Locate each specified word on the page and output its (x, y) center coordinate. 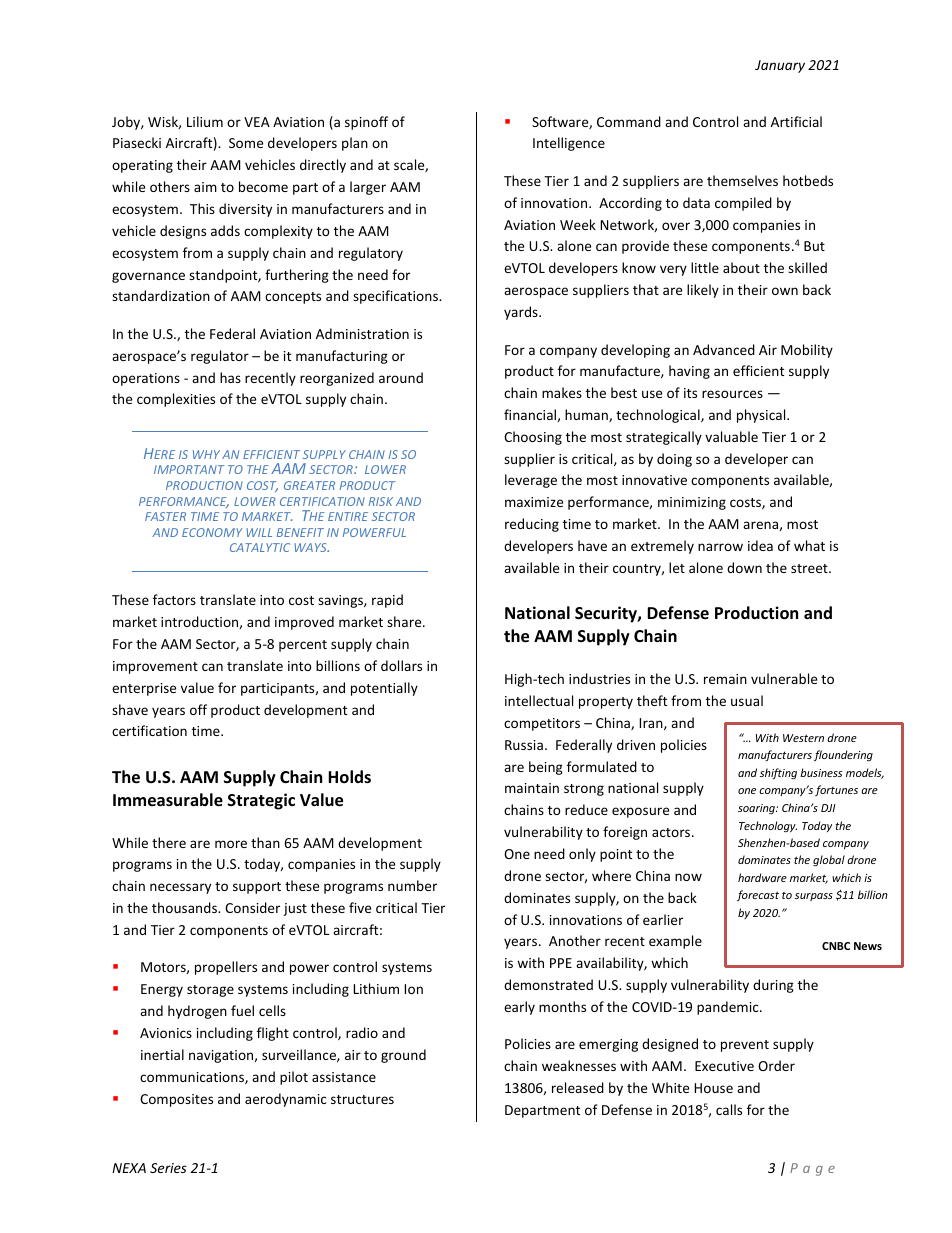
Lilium (205, 121)
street (810, 568)
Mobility (807, 351)
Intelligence (569, 144)
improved (304, 623)
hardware (762, 877)
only (582, 855)
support (257, 888)
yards (522, 313)
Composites (176, 1100)
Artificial (796, 121)
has (230, 377)
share (405, 621)
